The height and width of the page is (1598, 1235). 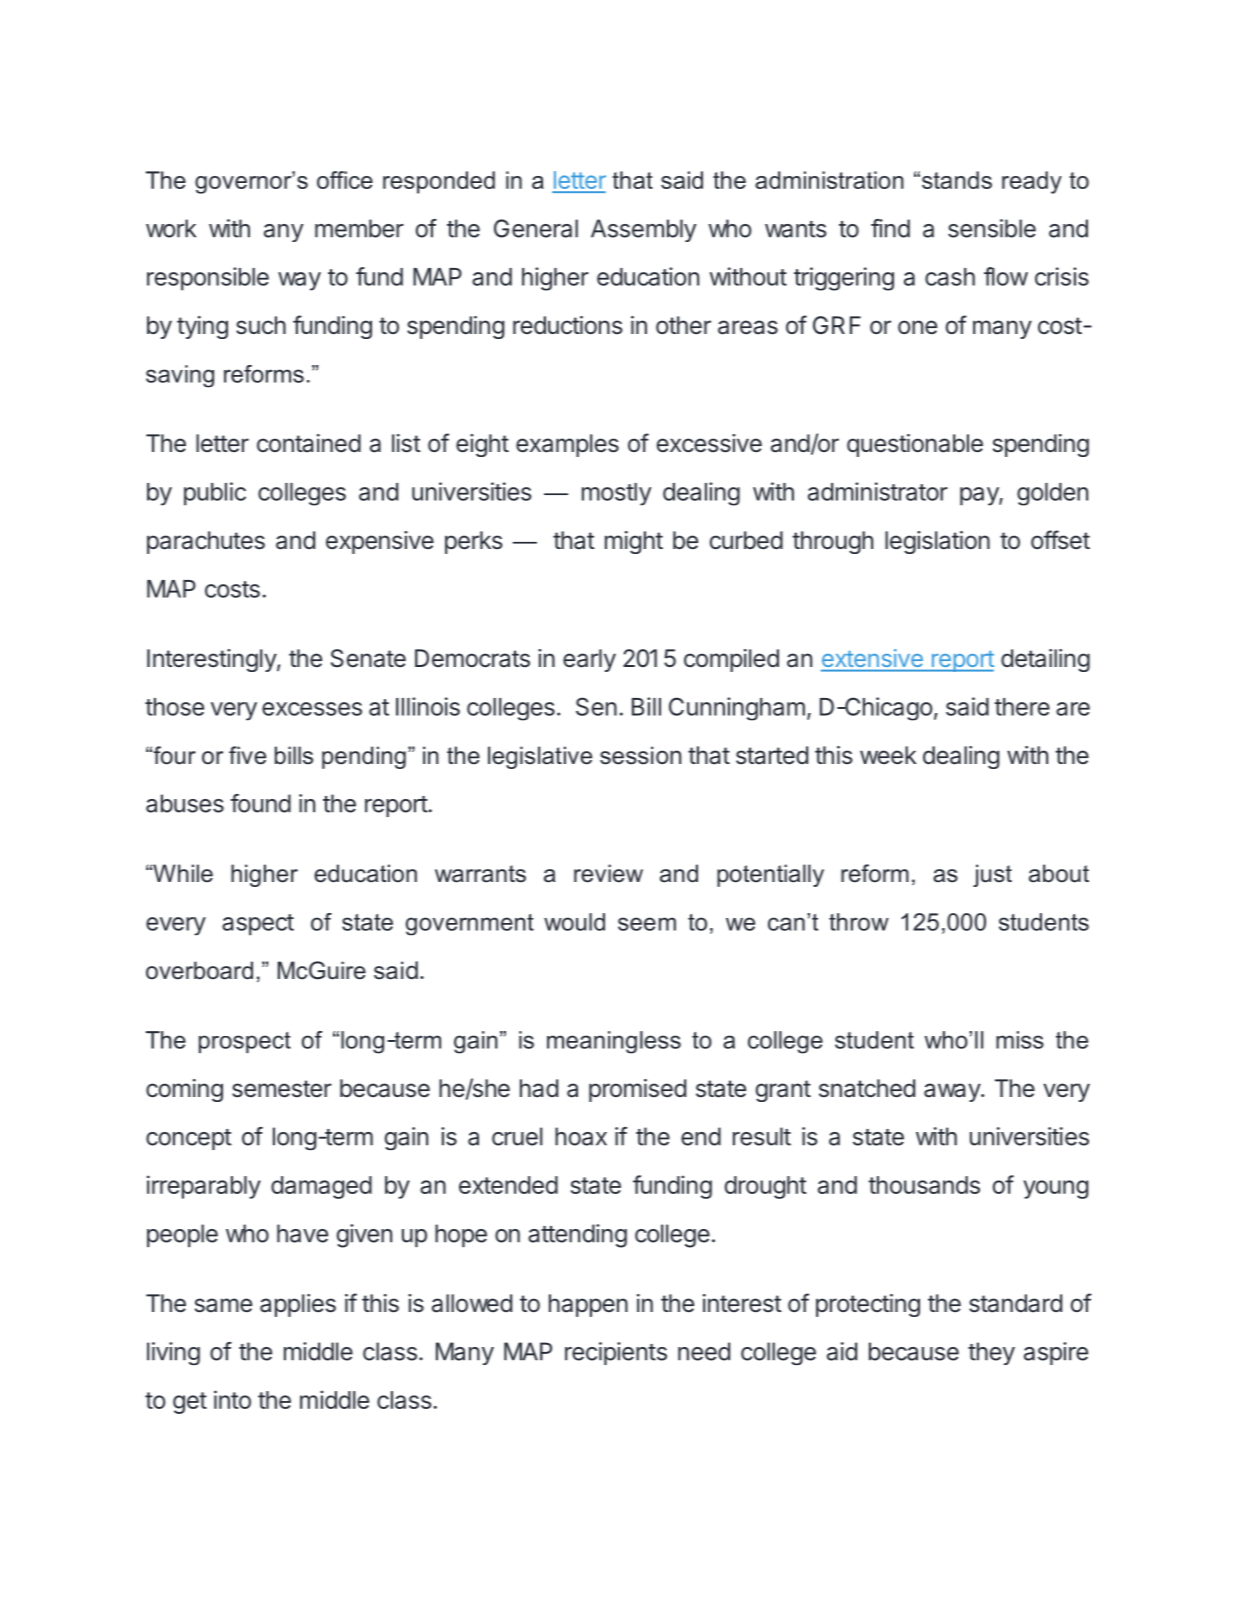 What do you see at coordinates (616, 1353) in the page?
I see `recipients` at bounding box center [616, 1353].
